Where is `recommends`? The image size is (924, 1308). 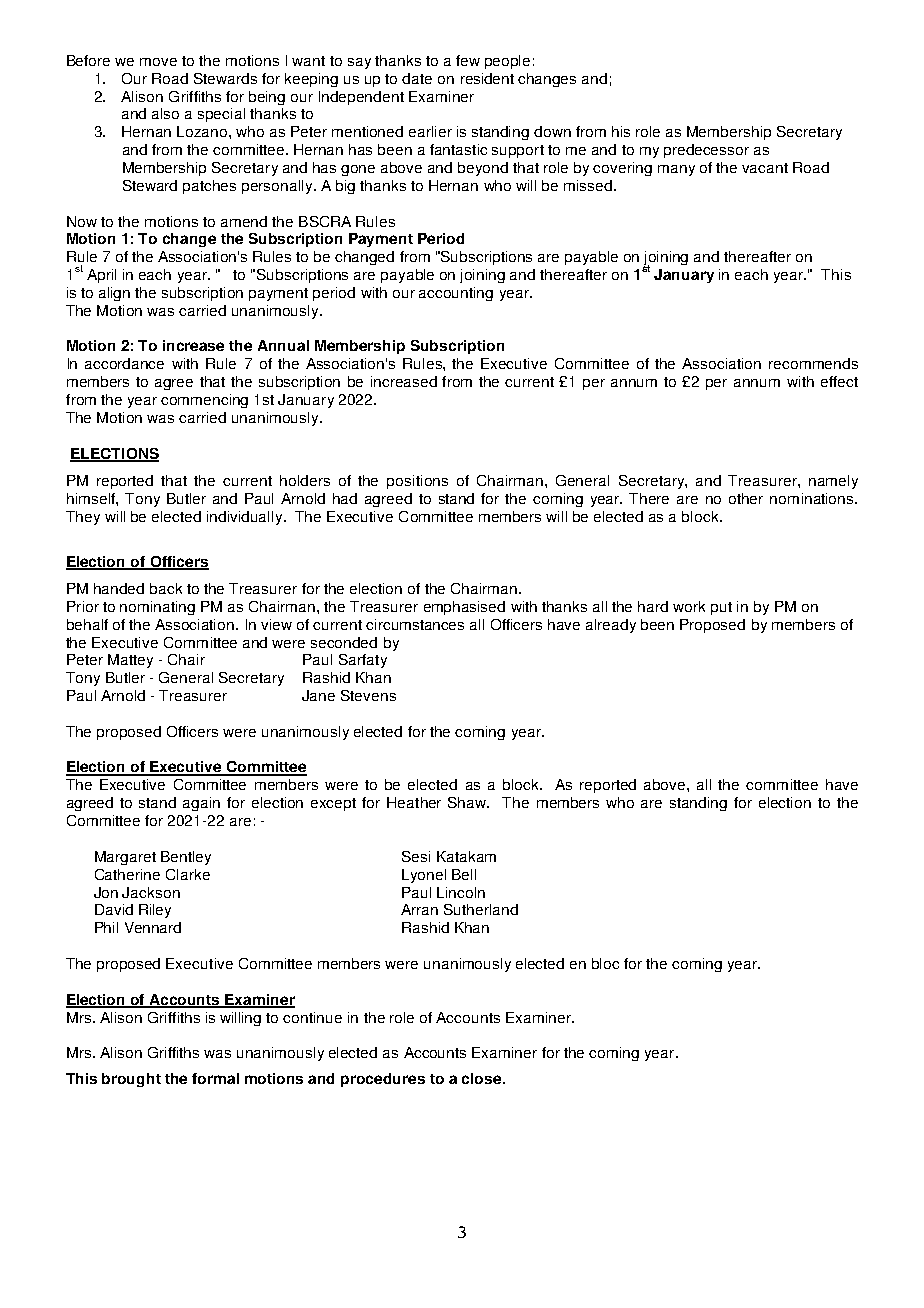
recommends is located at coordinates (813, 363).
